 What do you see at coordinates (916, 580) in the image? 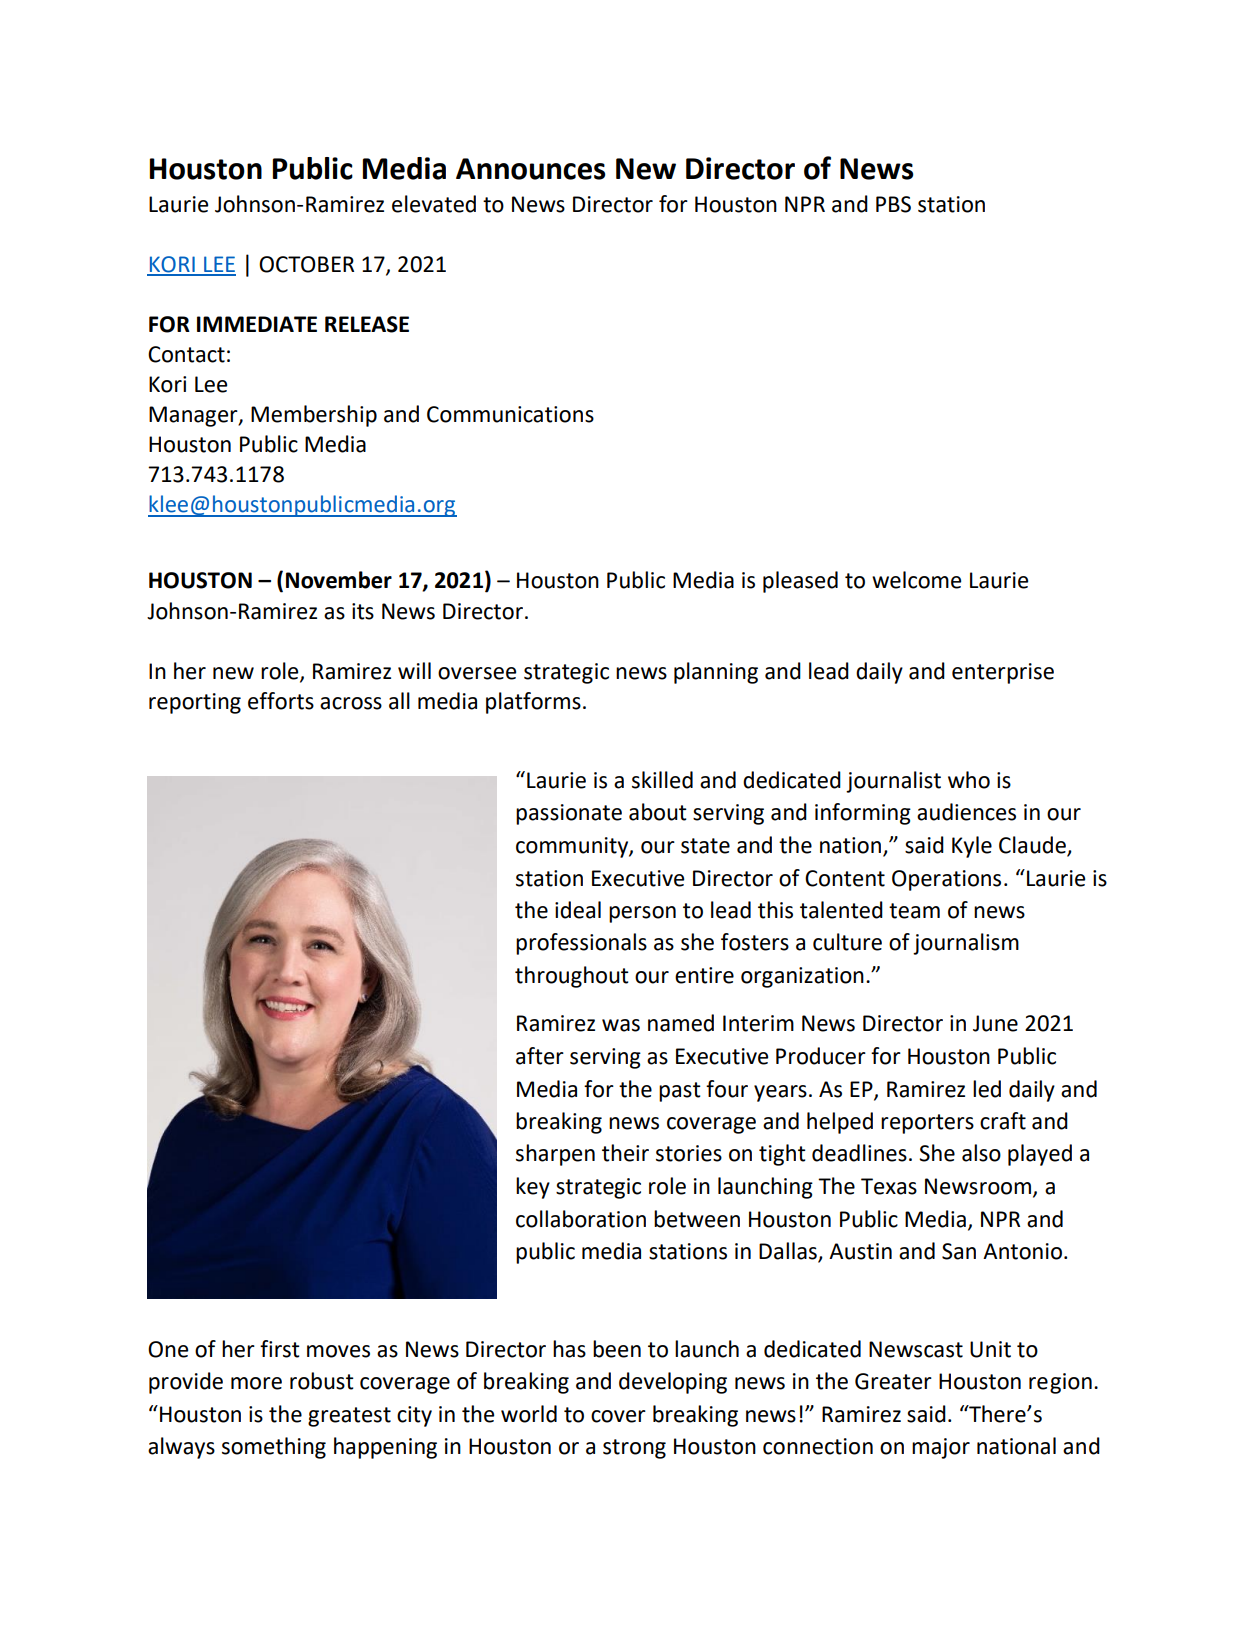
I see `welcome` at bounding box center [916, 580].
